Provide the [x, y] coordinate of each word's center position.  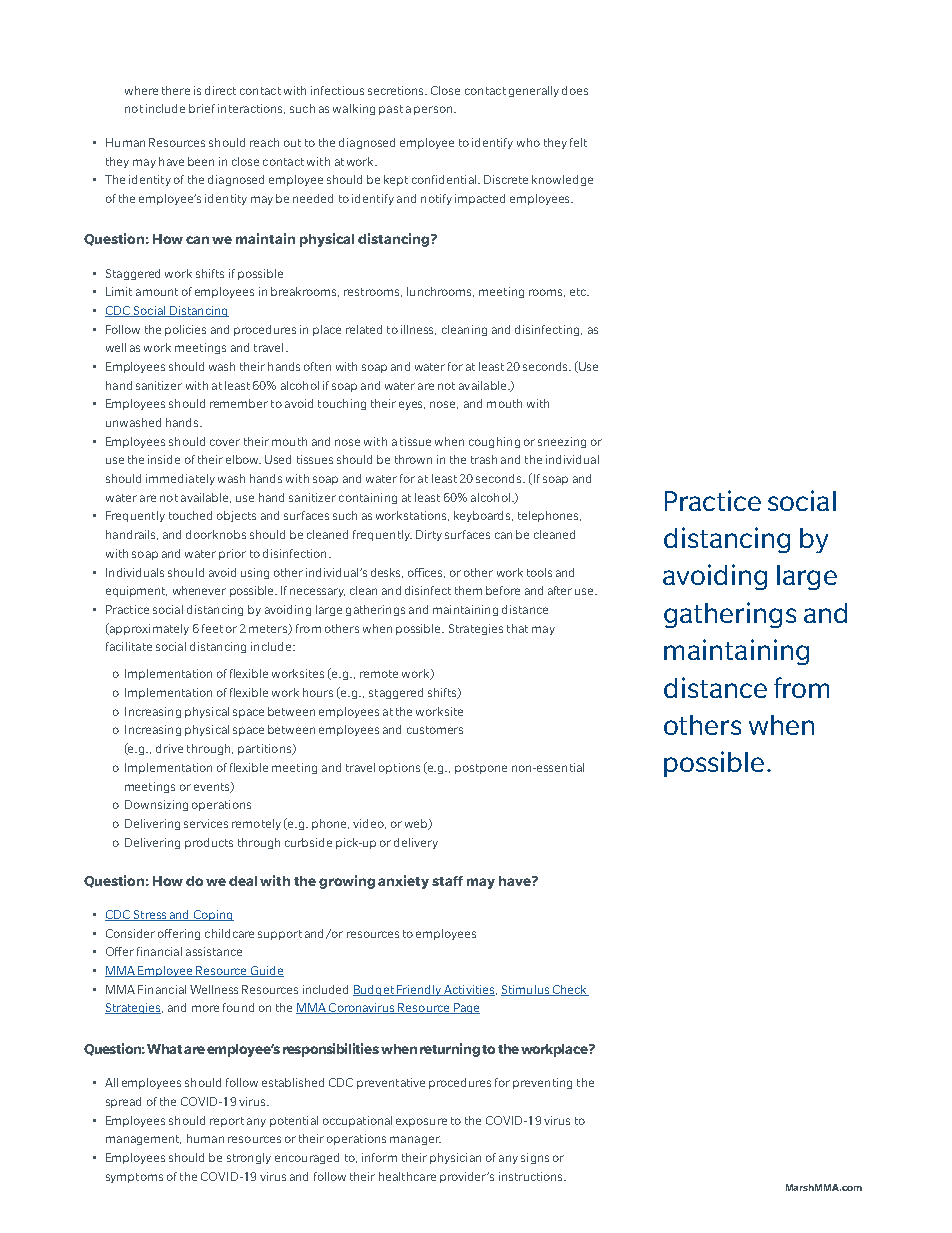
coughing [494, 442]
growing [347, 882]
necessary [317, 592]
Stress [150, 915]
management [143, 1140]
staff [447, 881]
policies [185, 330]
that [517, 628]
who [528, 142]
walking [354, 109]
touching [342, 404]
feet [212, 628]
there [176, 90]
